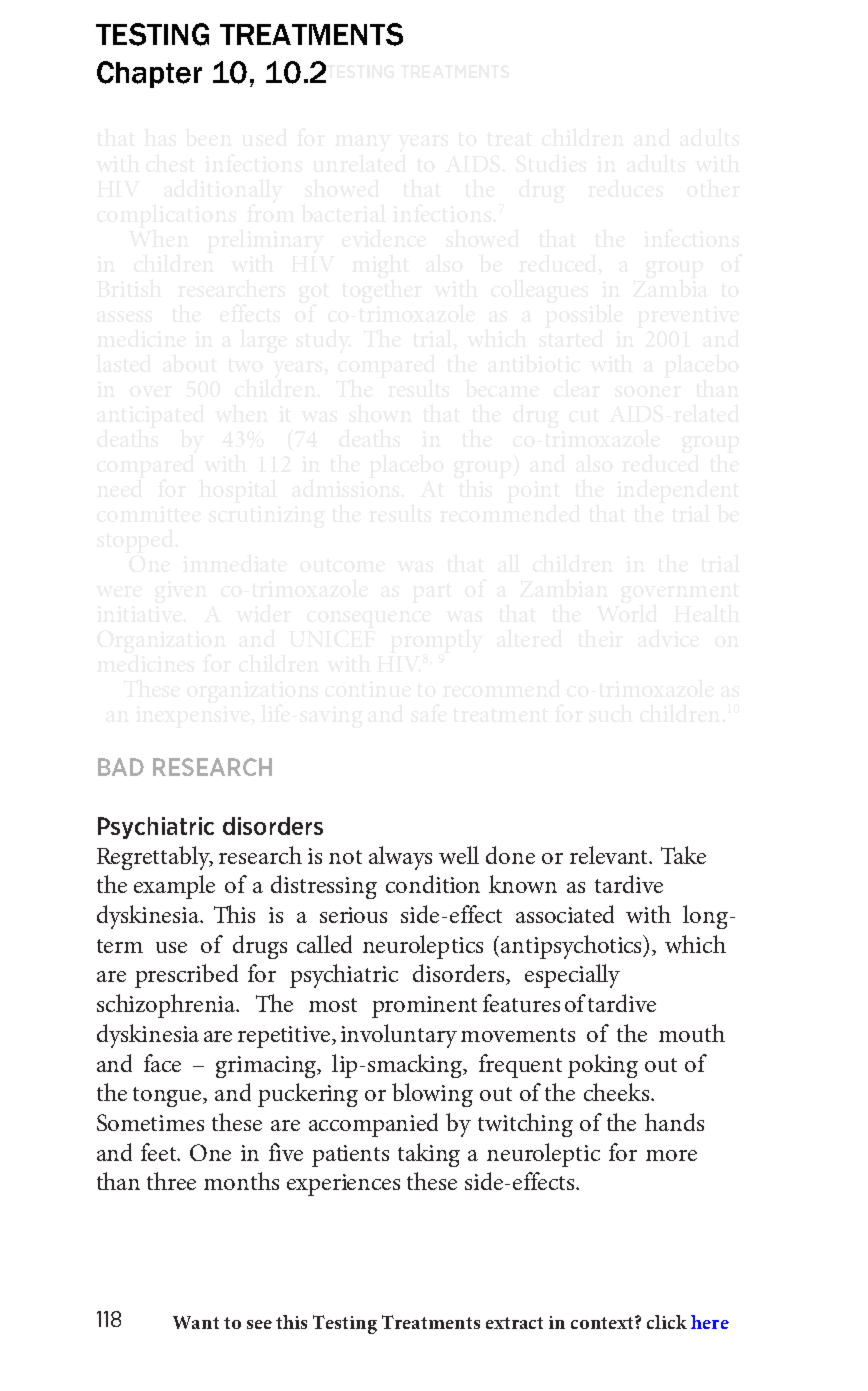  Describe the element at coordinates (121, 767) in the document. I see `BAD` at that location.
